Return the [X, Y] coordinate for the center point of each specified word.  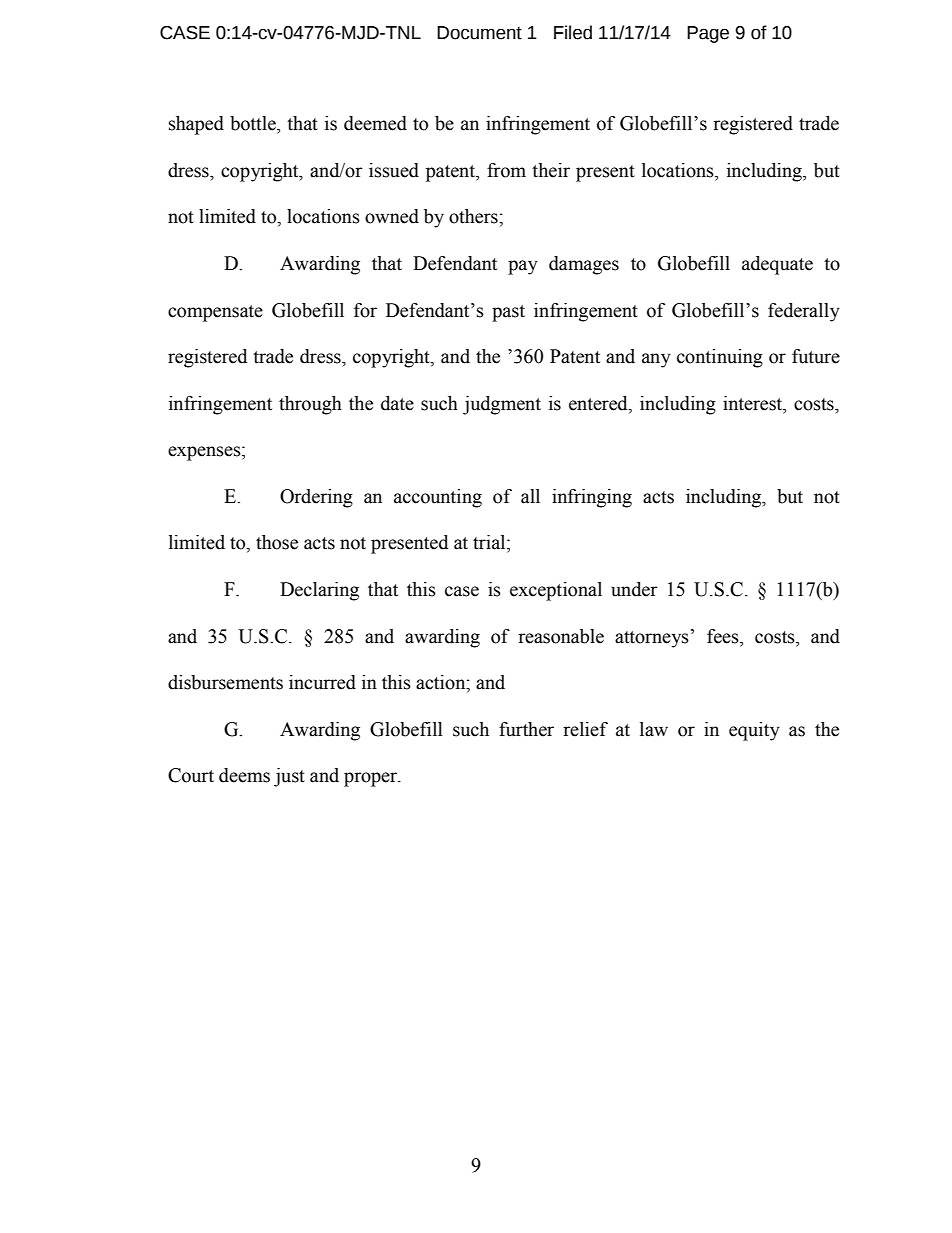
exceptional [556, 591]
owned [392, 216]
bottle [254, 124]
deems [244, 775]
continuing [720, 358]
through [310, 405]
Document [479, 33]
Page [708, 34]
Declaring [319, 591]
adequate [777, 265]
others [474, 216]
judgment [502, 405]
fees [724, 636]
